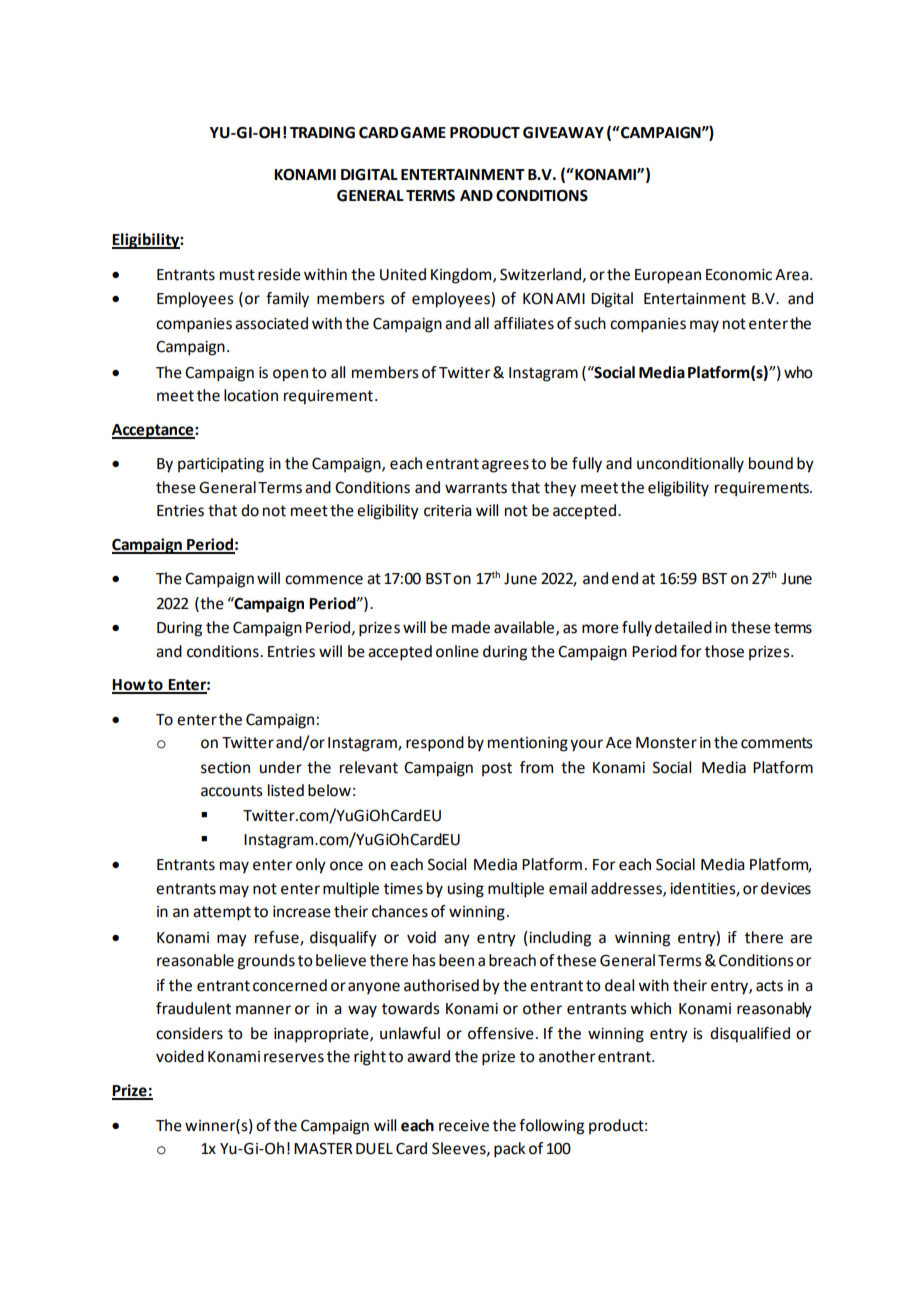  Describe the element at coordinates (129, 686) in the screenshot. I see `How` at that location.
